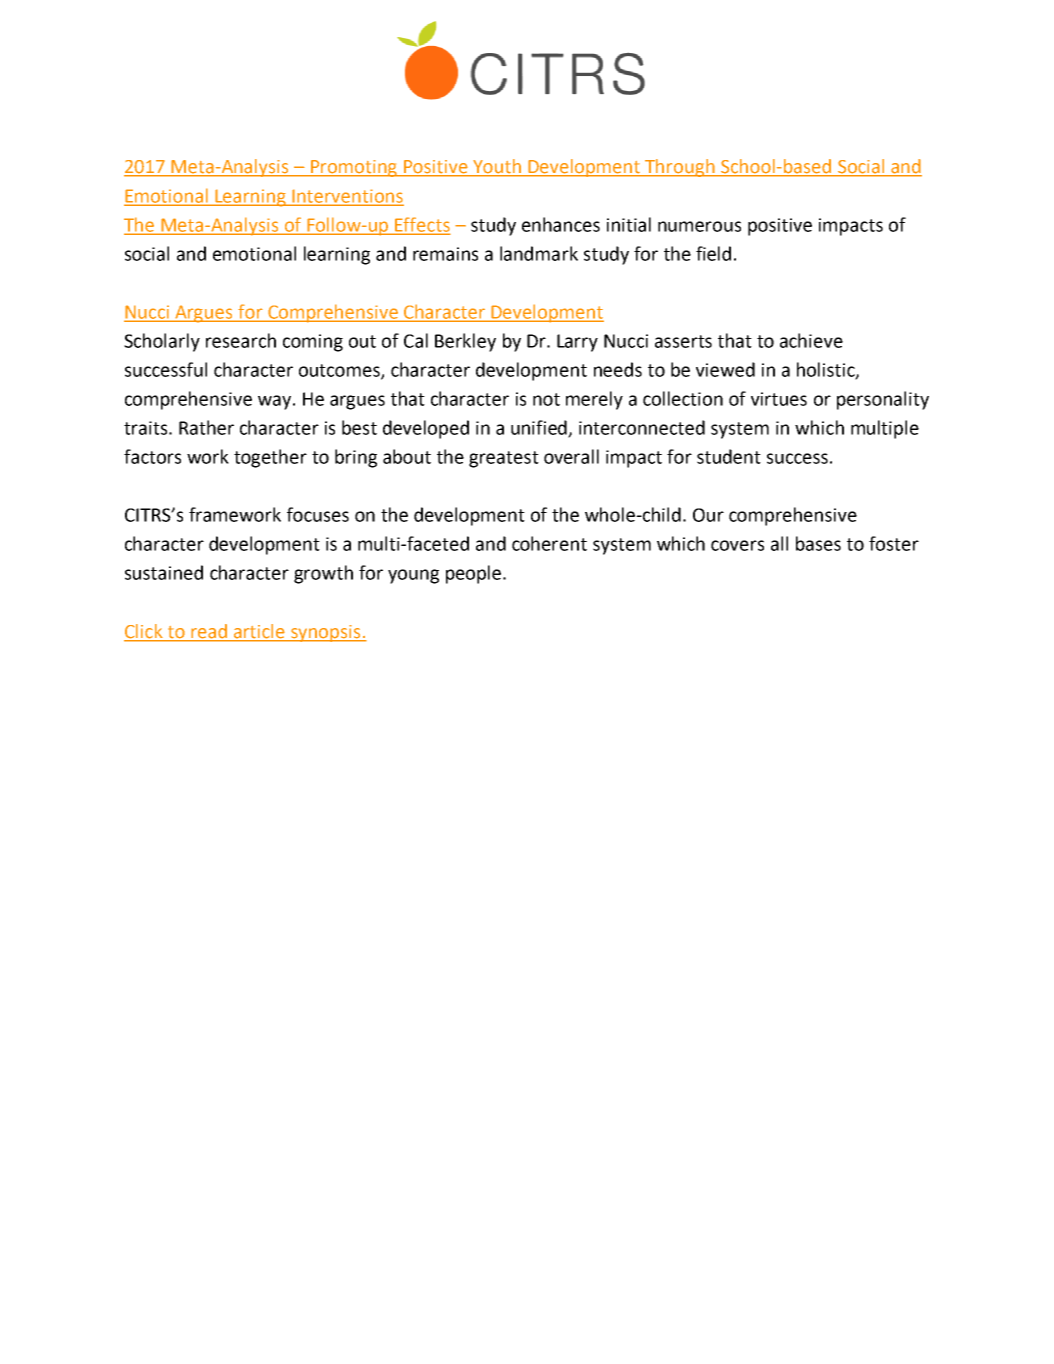 The height and width of the document is (1364, 1054). What do you see at coordinates (504, 459) in the document?
I see `greatest` at bounding box center [504, 459].
